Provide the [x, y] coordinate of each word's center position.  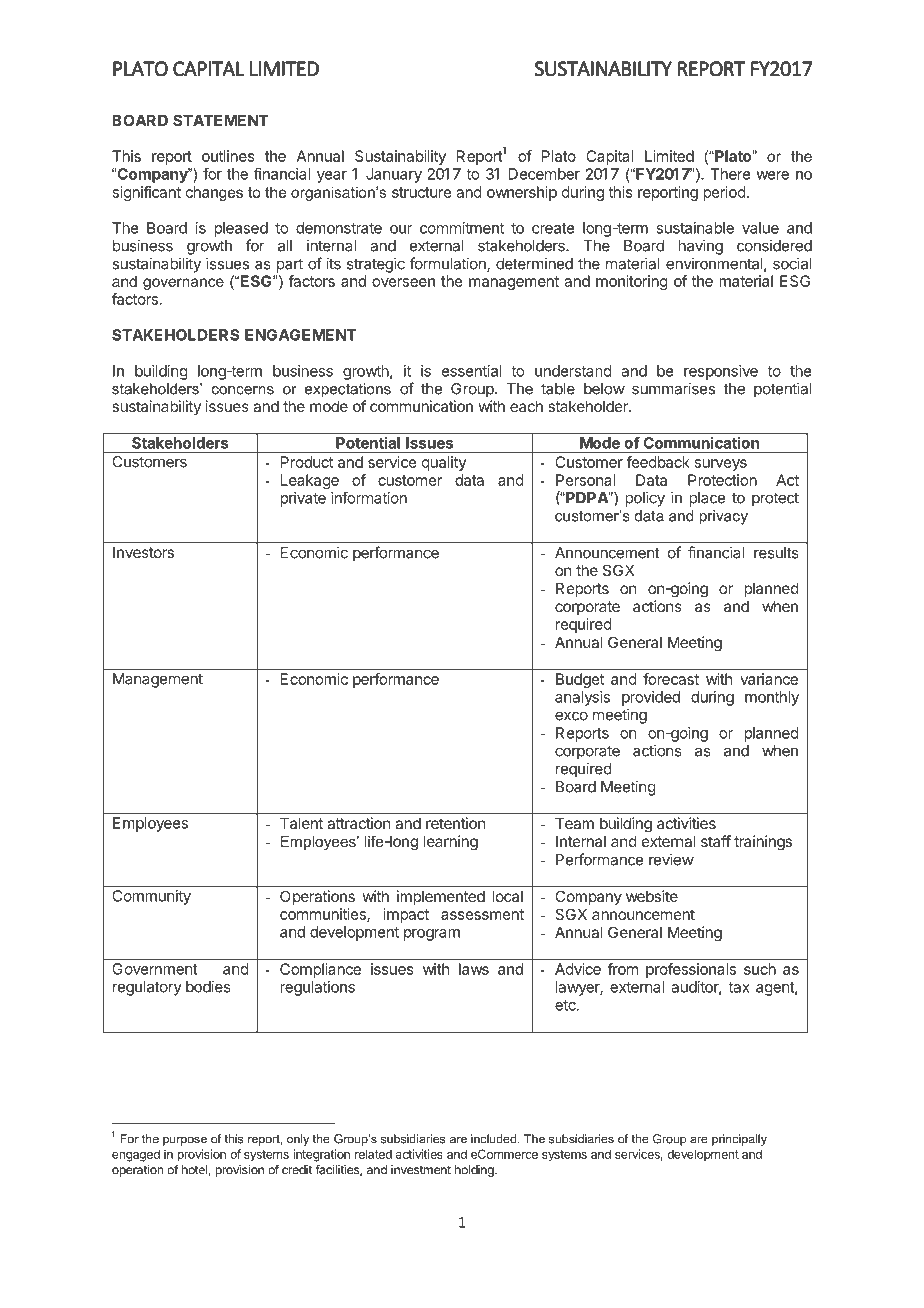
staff [716, 841]
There [730, 174]
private [303, 499]
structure [422, 192]
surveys [721, 465]
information [369, 497]
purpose [185, 1141]
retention [455, 823]
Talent [301, 823]
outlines [228, 156]
